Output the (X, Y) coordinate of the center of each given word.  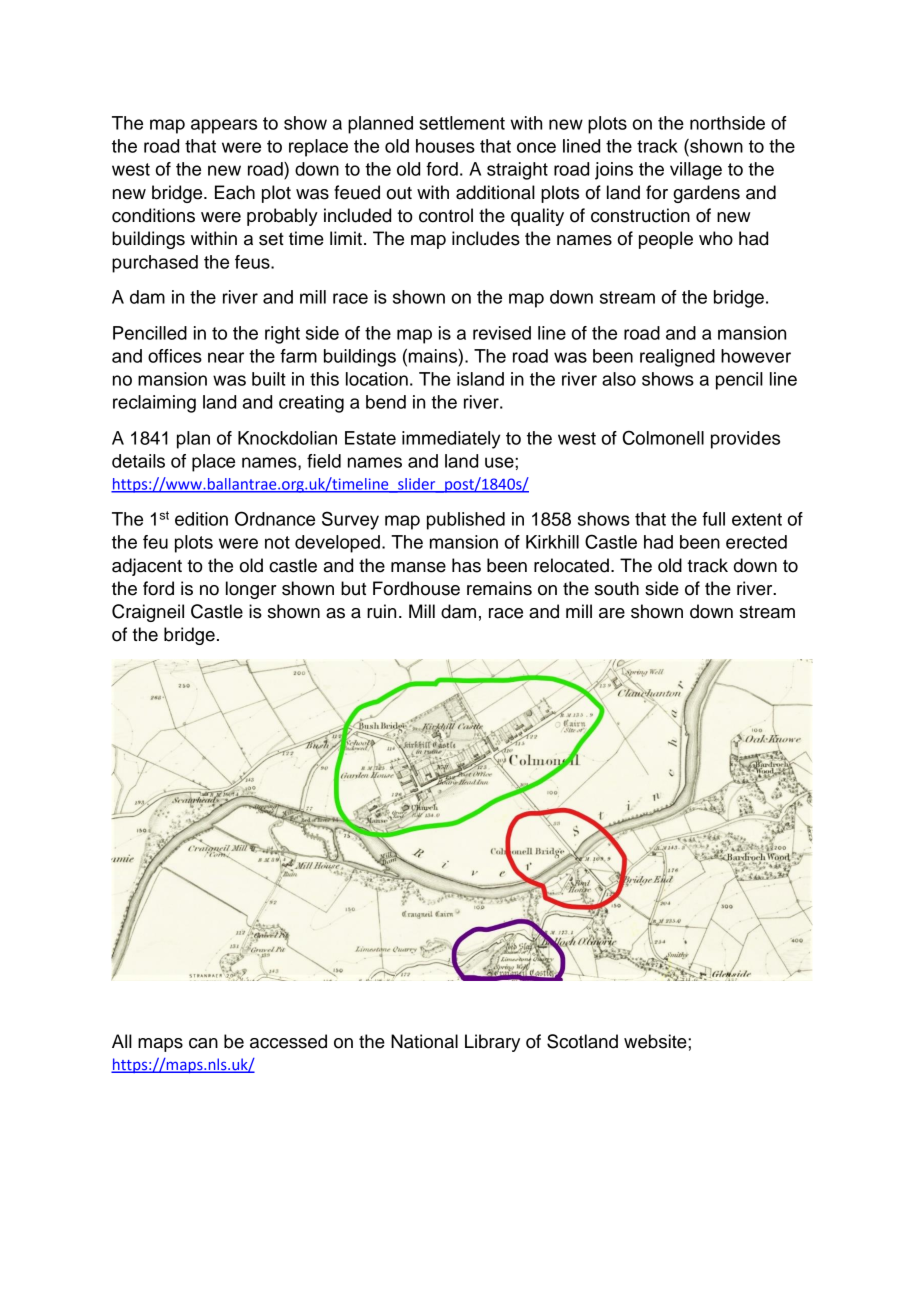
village (696, 171)
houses (445, 146)
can (203, 1043)
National (424, 1041)
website (656, 1041)
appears (224, 126)
